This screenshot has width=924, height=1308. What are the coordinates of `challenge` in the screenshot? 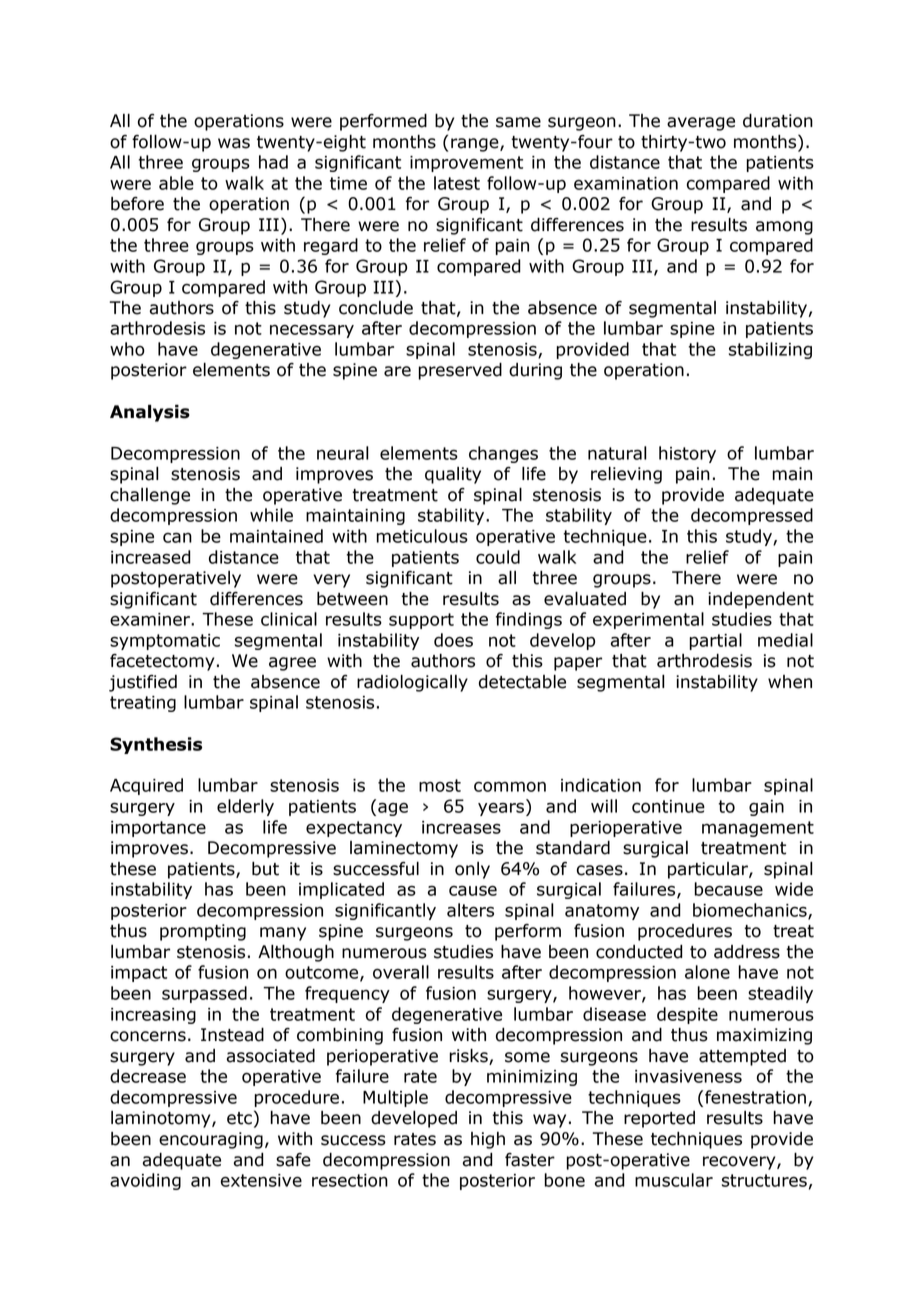 It's located at (150, 496).
